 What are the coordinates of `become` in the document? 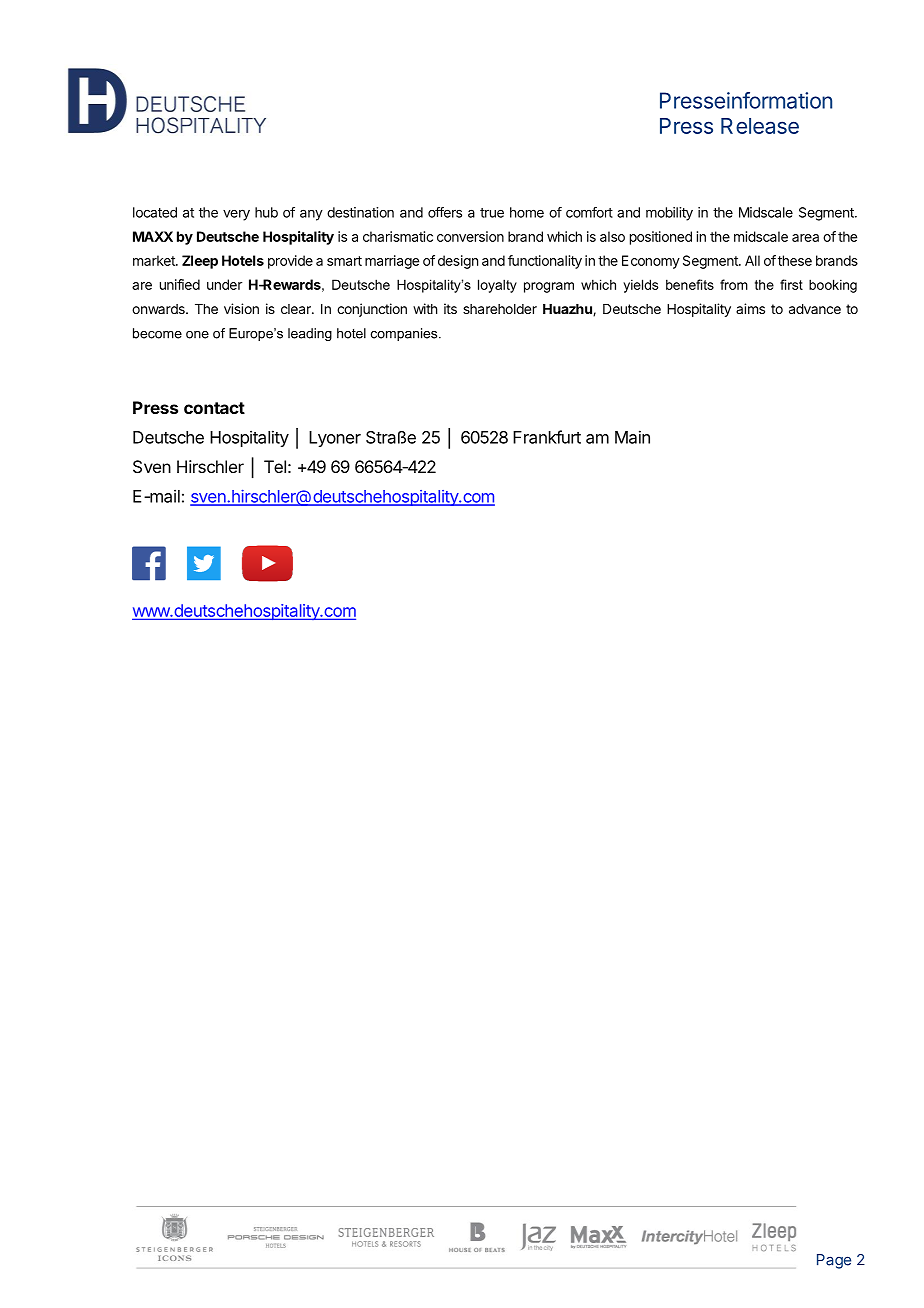 It's located at (157, 333).
